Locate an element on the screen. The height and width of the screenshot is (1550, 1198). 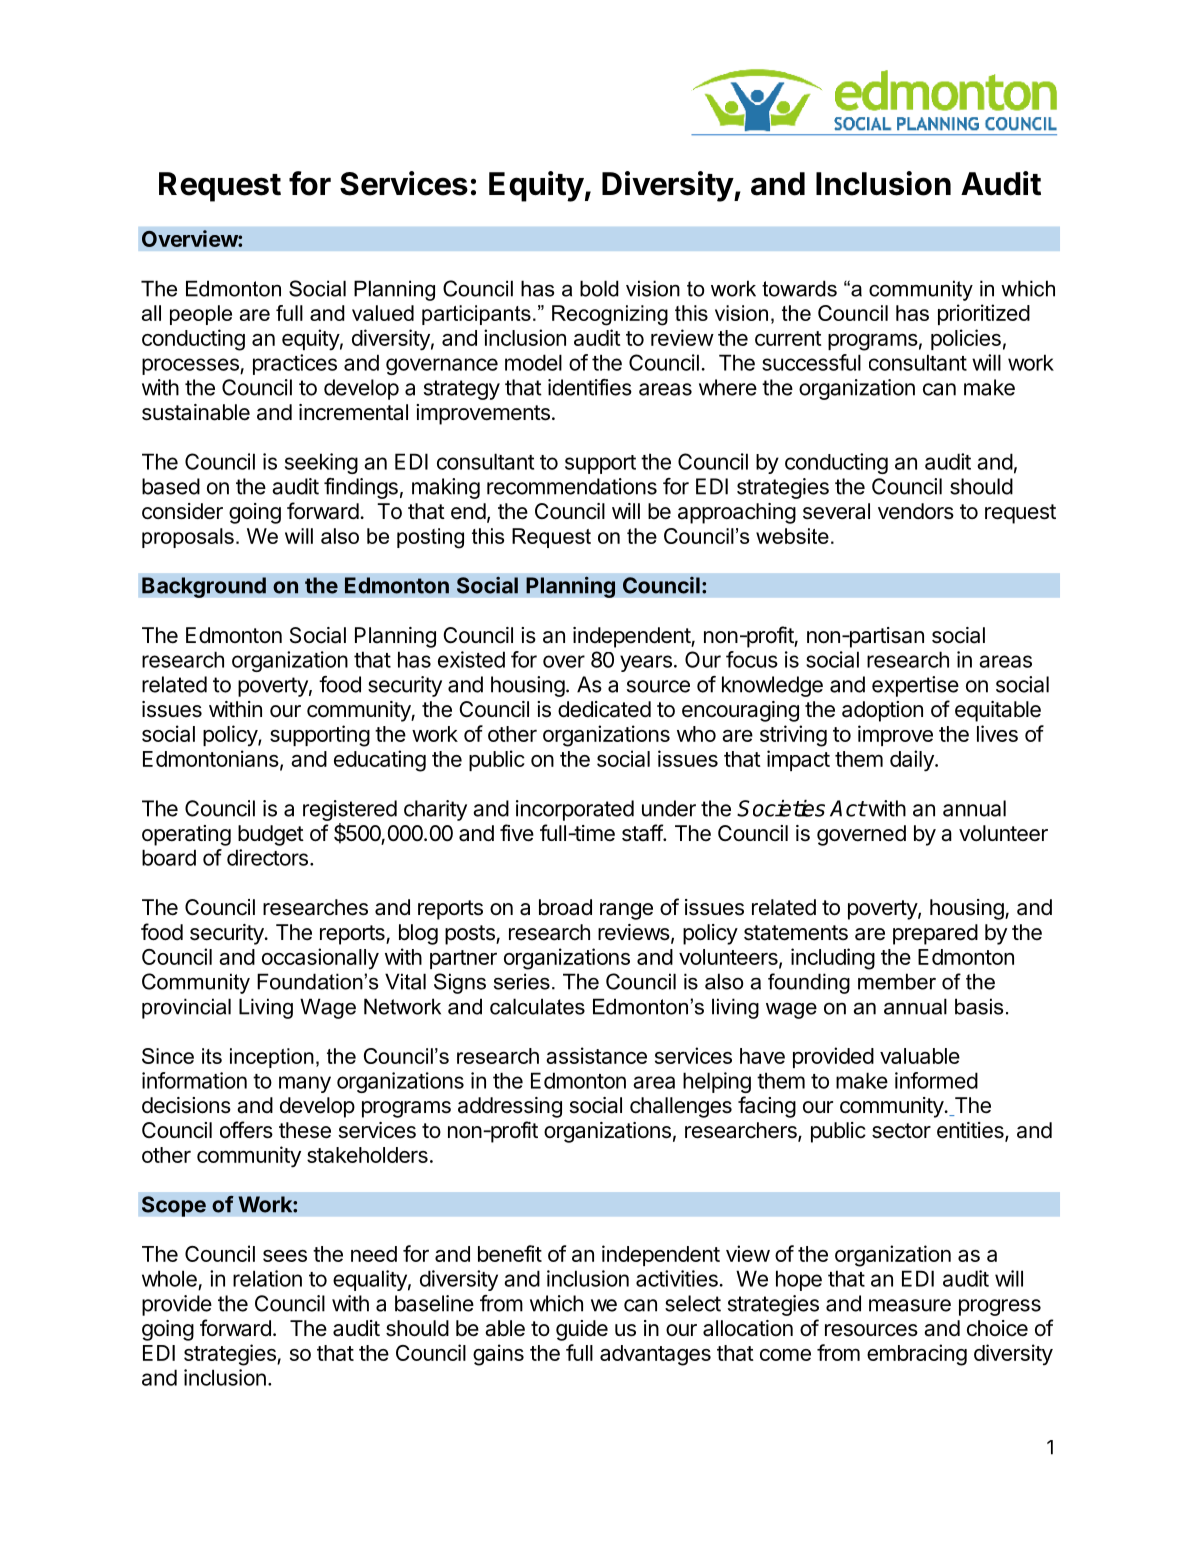
relation is located at coordinates (267, 1278).
